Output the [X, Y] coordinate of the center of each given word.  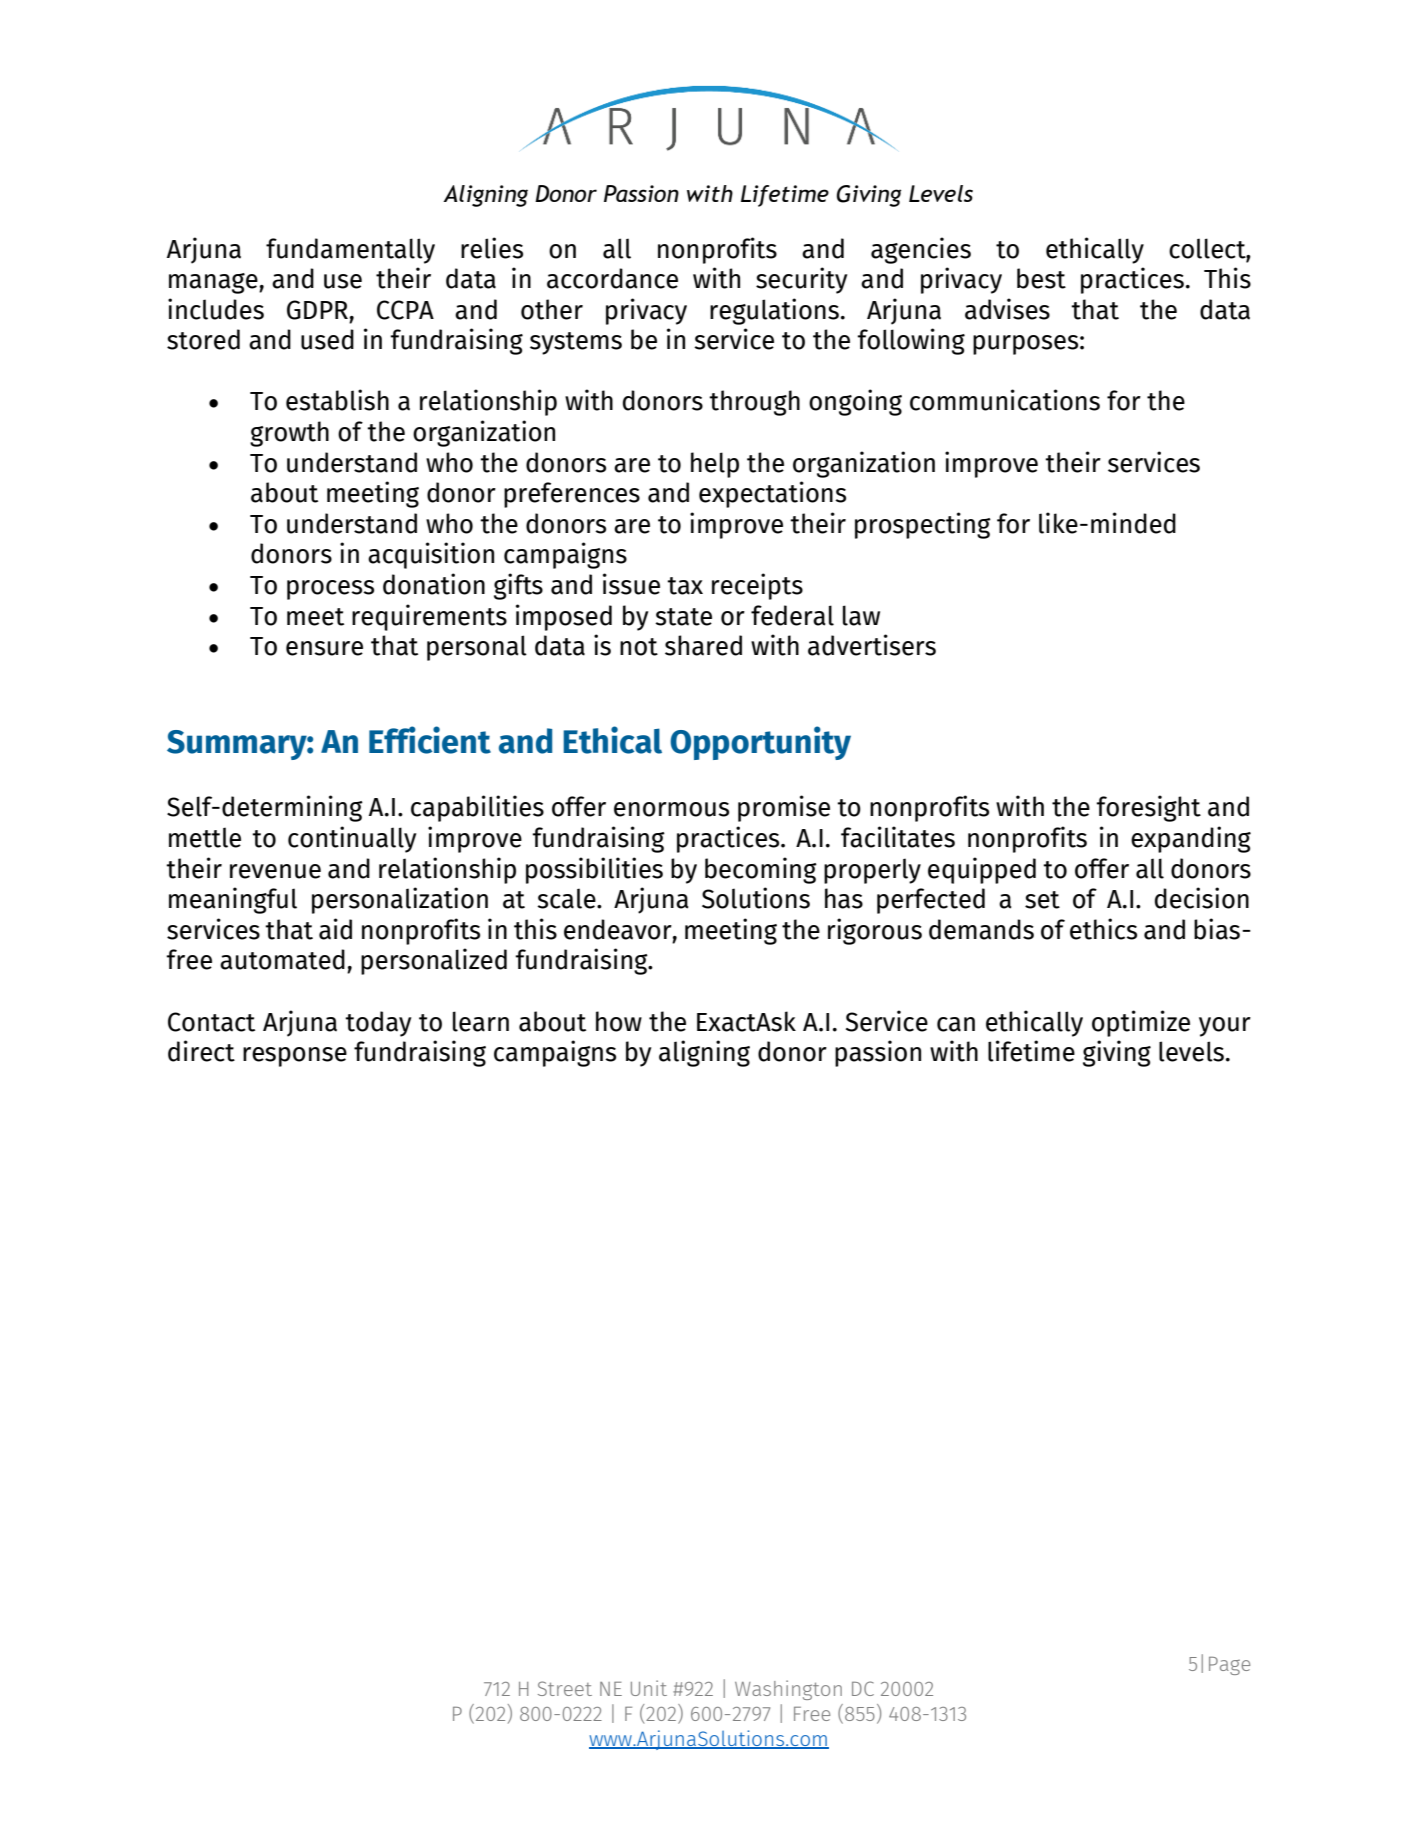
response [295, 1057]
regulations [774, 311]
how [619, 1021]
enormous [671, 809]
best [1041, 278]
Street [565, 1688]
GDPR [317, 310]
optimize [1141, 1023]
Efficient [430, 740]
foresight [1148, 808]
